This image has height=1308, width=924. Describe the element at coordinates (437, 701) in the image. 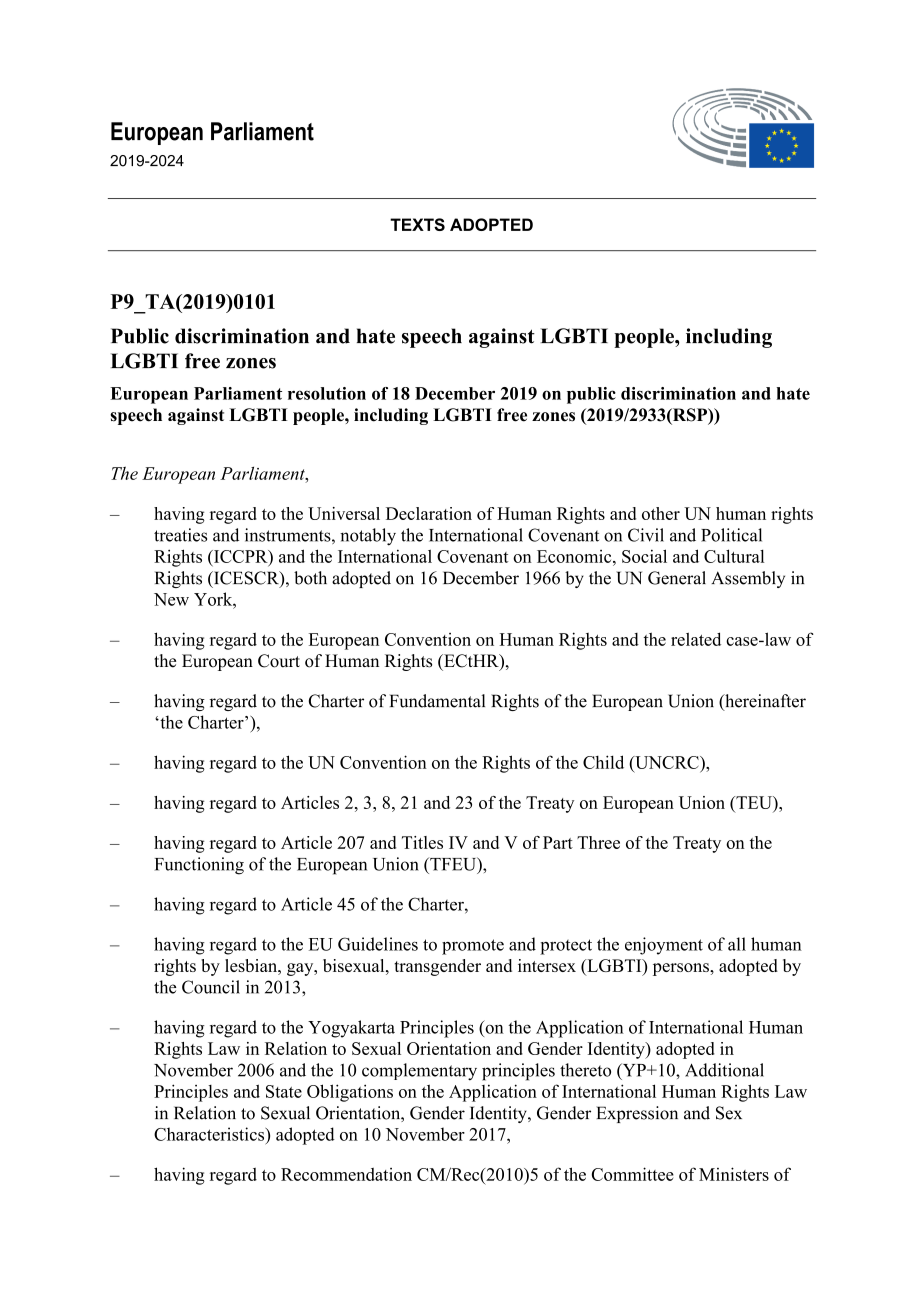

I see `Fundamental` at that location.
